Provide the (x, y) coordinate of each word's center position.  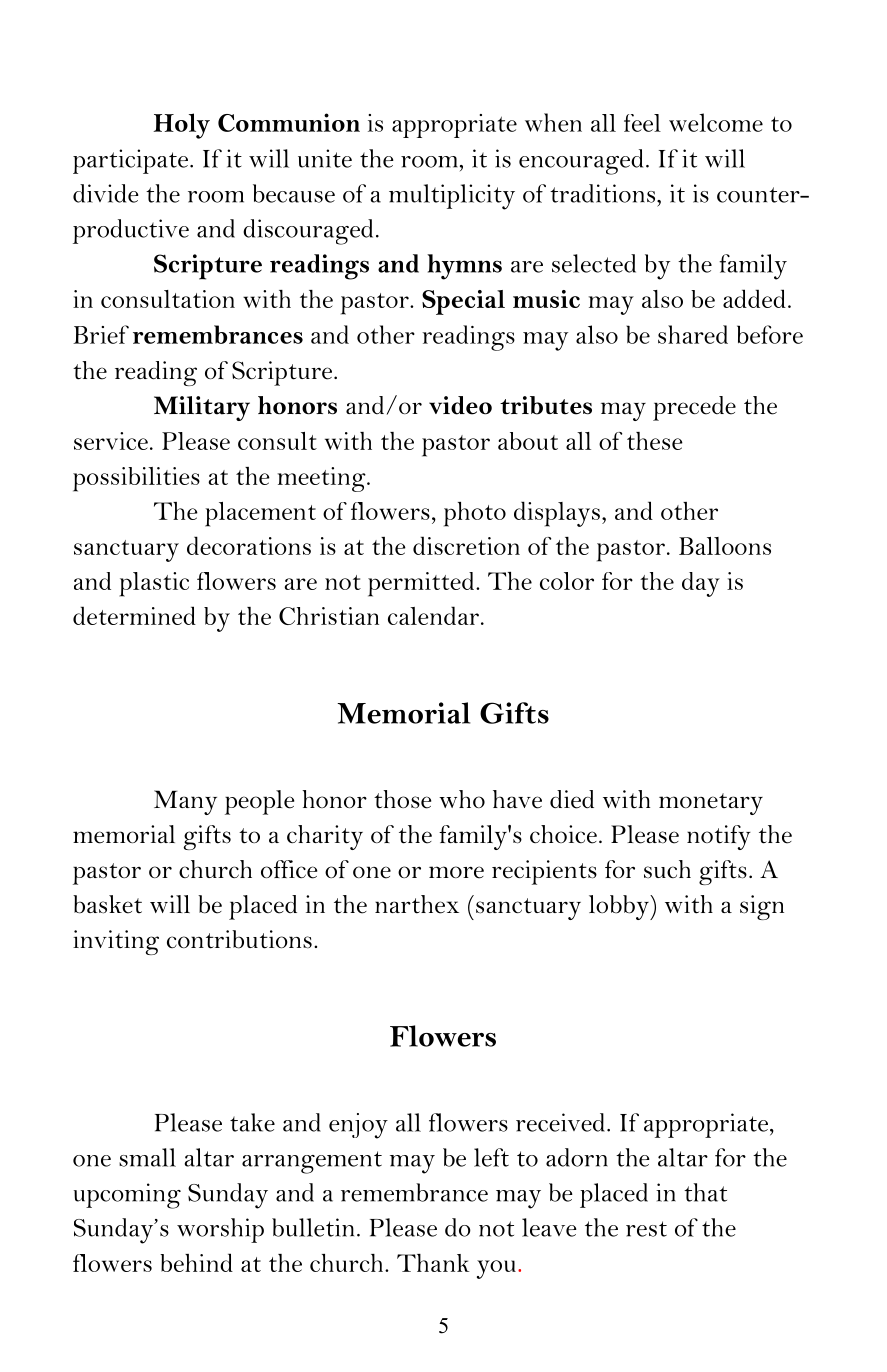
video (460, 405)
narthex (417, 904)
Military (202, 408)
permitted (421, 584)
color (567, 581)
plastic (154, 584)
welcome (716, 122)
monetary (711, 804)
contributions (239, 939)
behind (196, 1262)
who (462, 799)
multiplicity (452, 197)
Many (185, 802)
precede (694, 408)
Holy (181, 126)
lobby (620, 907)
